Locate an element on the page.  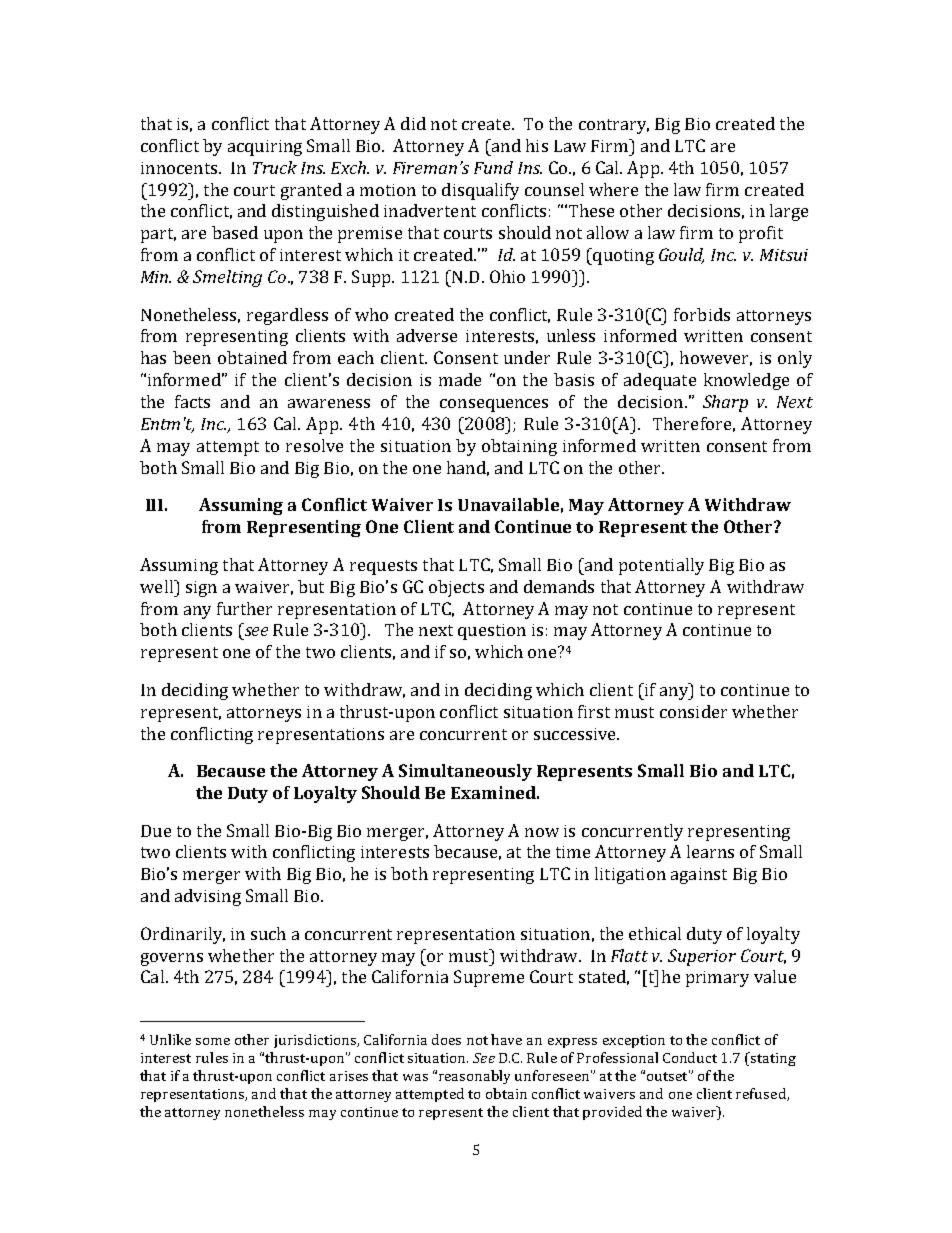
Supreme is located at coordinates (489, 978).
